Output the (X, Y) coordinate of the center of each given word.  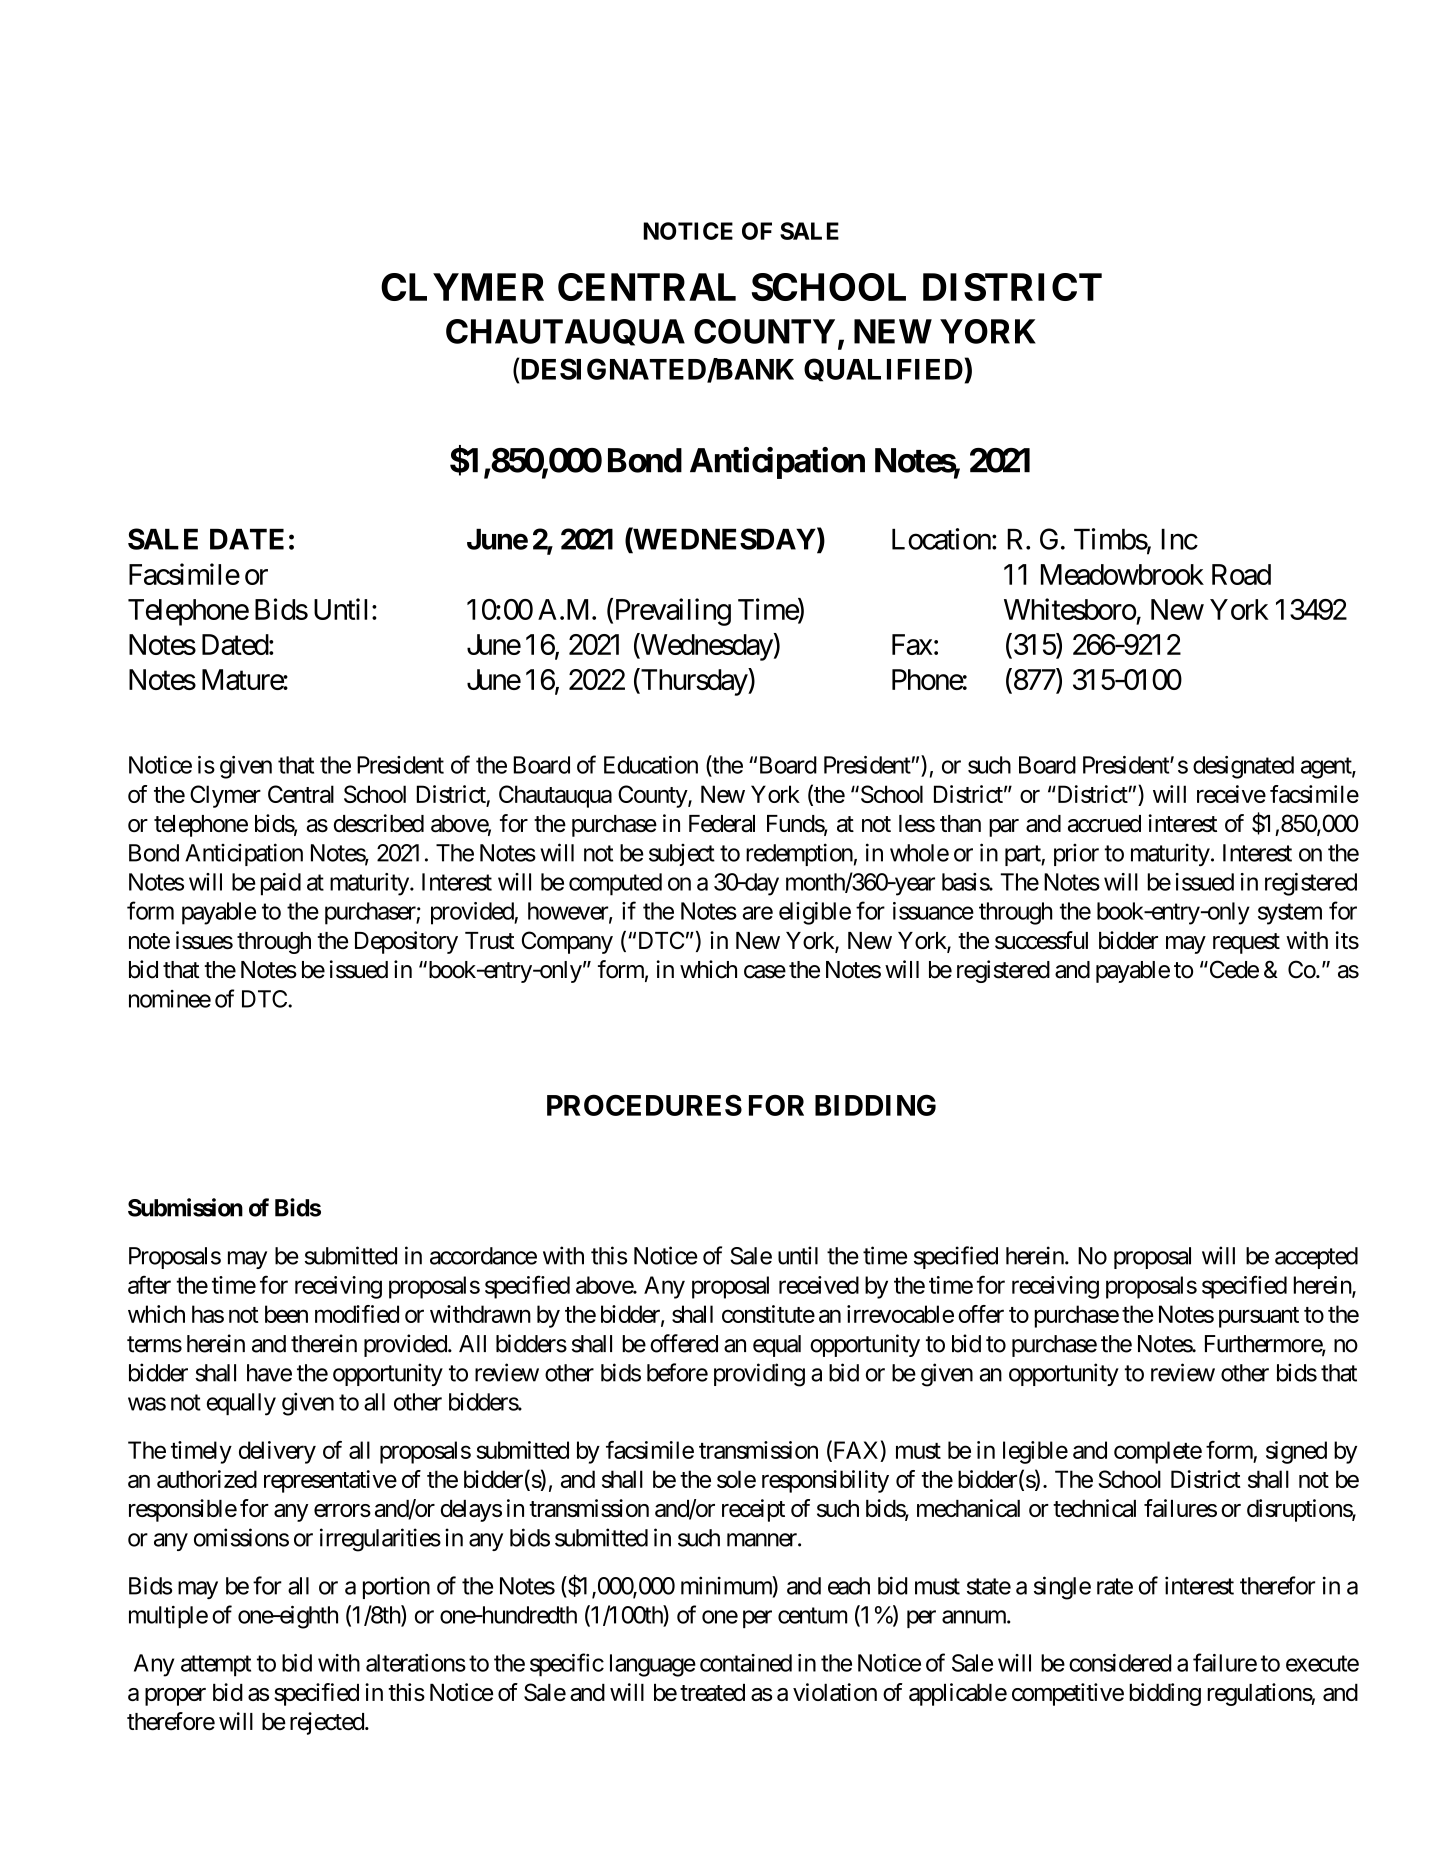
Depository (406, 942)
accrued (1104, 824)
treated (712, 1692)
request (1246, 943)
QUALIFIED (883, 370)
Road (1241, 574)
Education (651, 765)
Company (567, 942)
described (379, 823)
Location (941, 539)
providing (759, 1375)
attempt (216, 1666)
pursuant (1259, 1317)
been (286, 1314)
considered (1120, 1663)
